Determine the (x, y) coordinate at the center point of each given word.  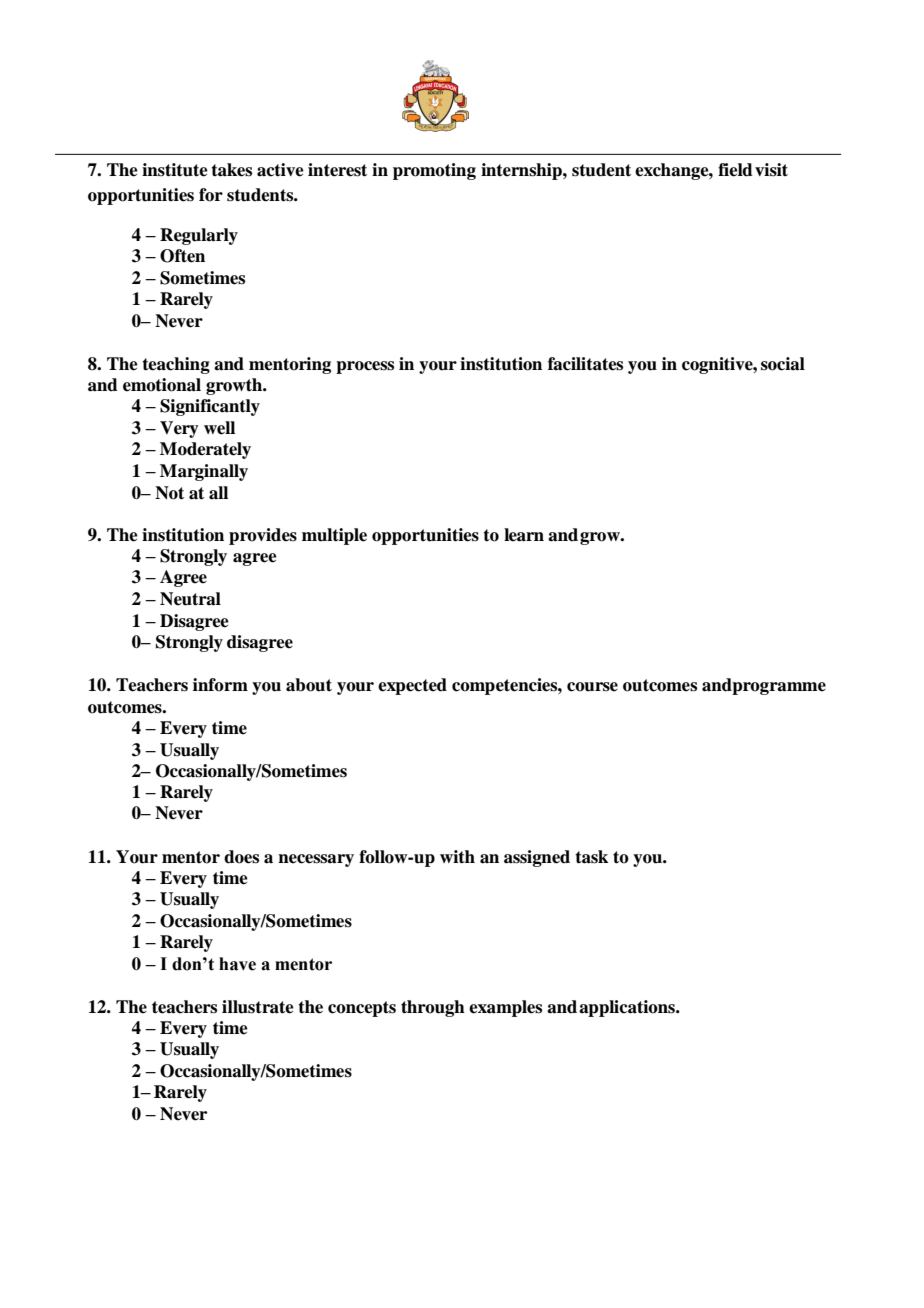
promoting (434, 171)
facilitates (585, 364)
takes (231, 170)
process (365, 367)
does (241, 857)
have (237, 964)
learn (524, 535)
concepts (362, 1009)
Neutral (190, 599)
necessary (316, 860)
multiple (334, 536)
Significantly (210, 407)
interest (337, 170)
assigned (537, 858)
